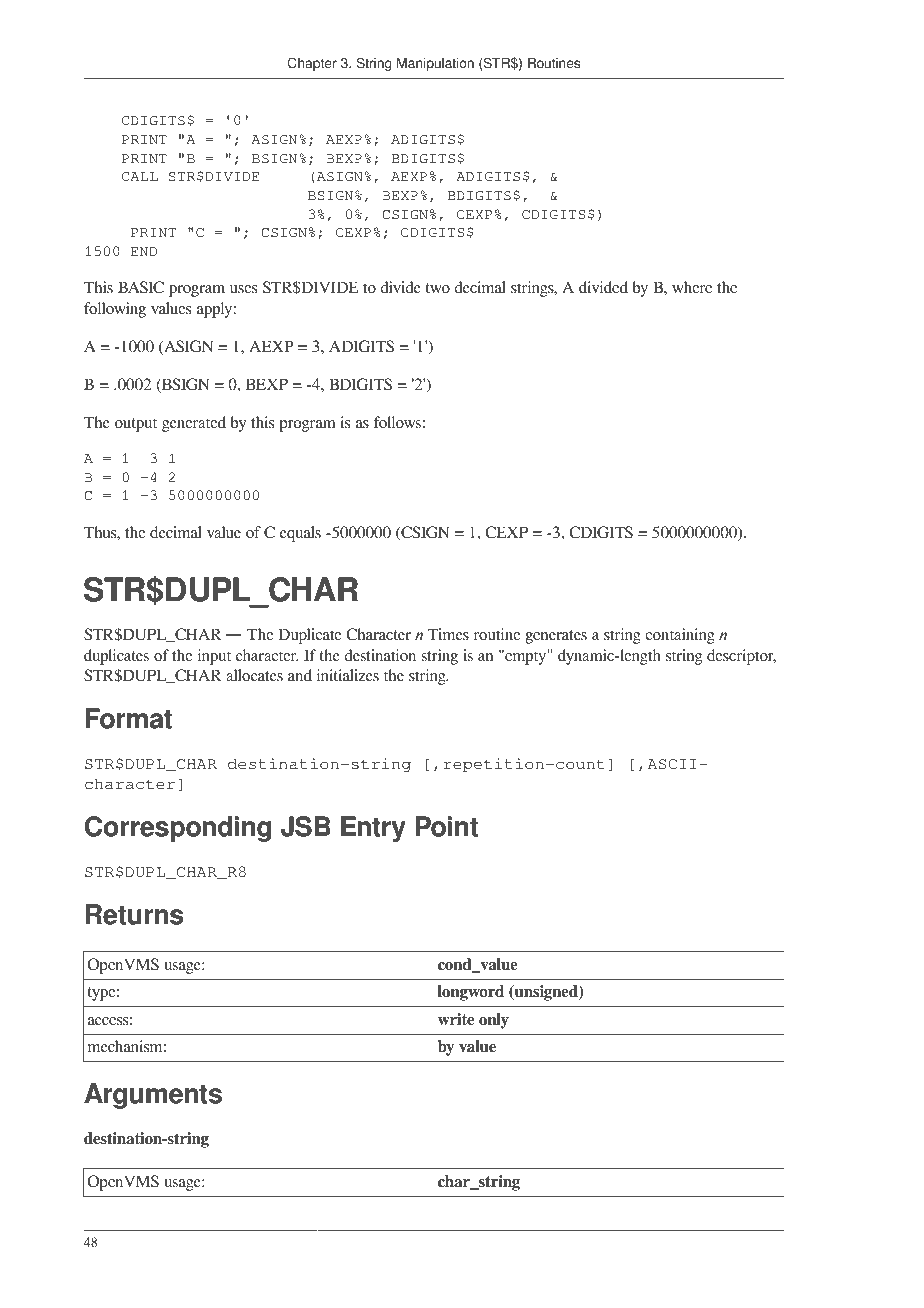 The width and height of the image is (924, 1308). Describe the element at coordinates (437, 288) in the image. I see `two` at that location.
